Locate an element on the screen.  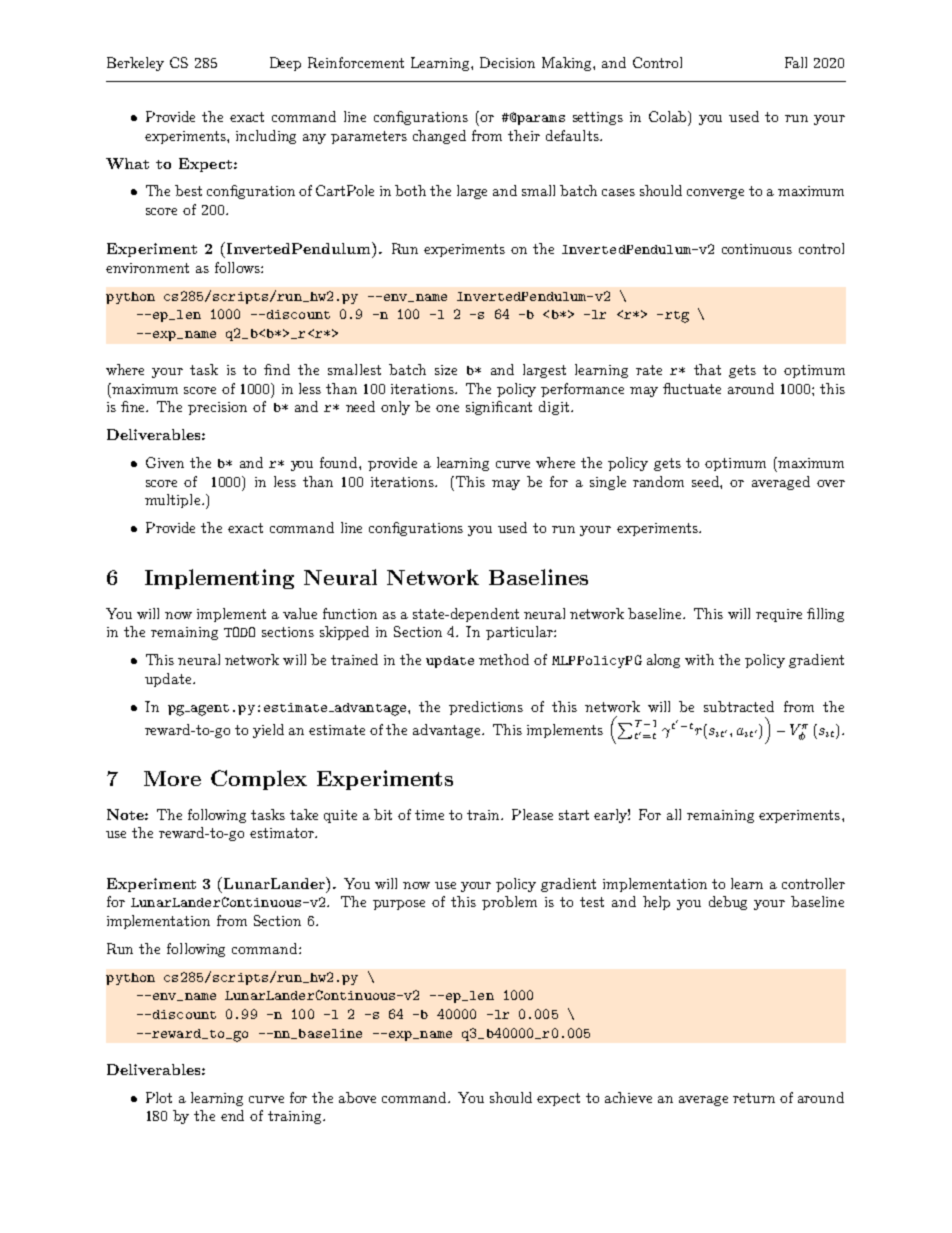
above is located at coordinates (357, 1097).
